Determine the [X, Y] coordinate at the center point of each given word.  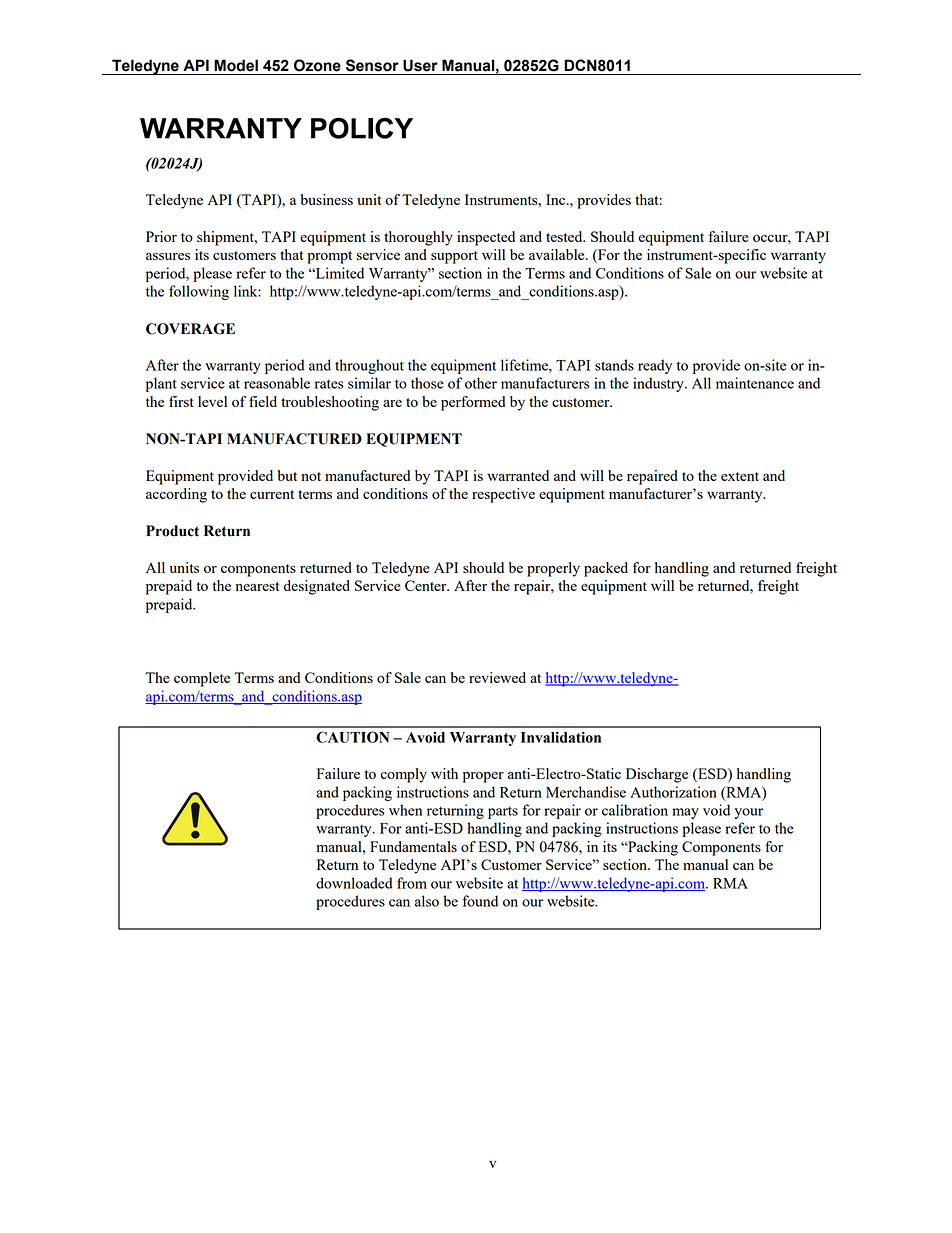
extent [740, 476]
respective [503, 495]
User [420, 65]
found [480, 901]
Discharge [657, 775]
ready [655, 366]
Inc [557, 199]
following [199, 292]
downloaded [354, 883]
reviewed [497, 677]
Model [236, 65]
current [272, 494]
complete [202, 679]
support [454, 257]
